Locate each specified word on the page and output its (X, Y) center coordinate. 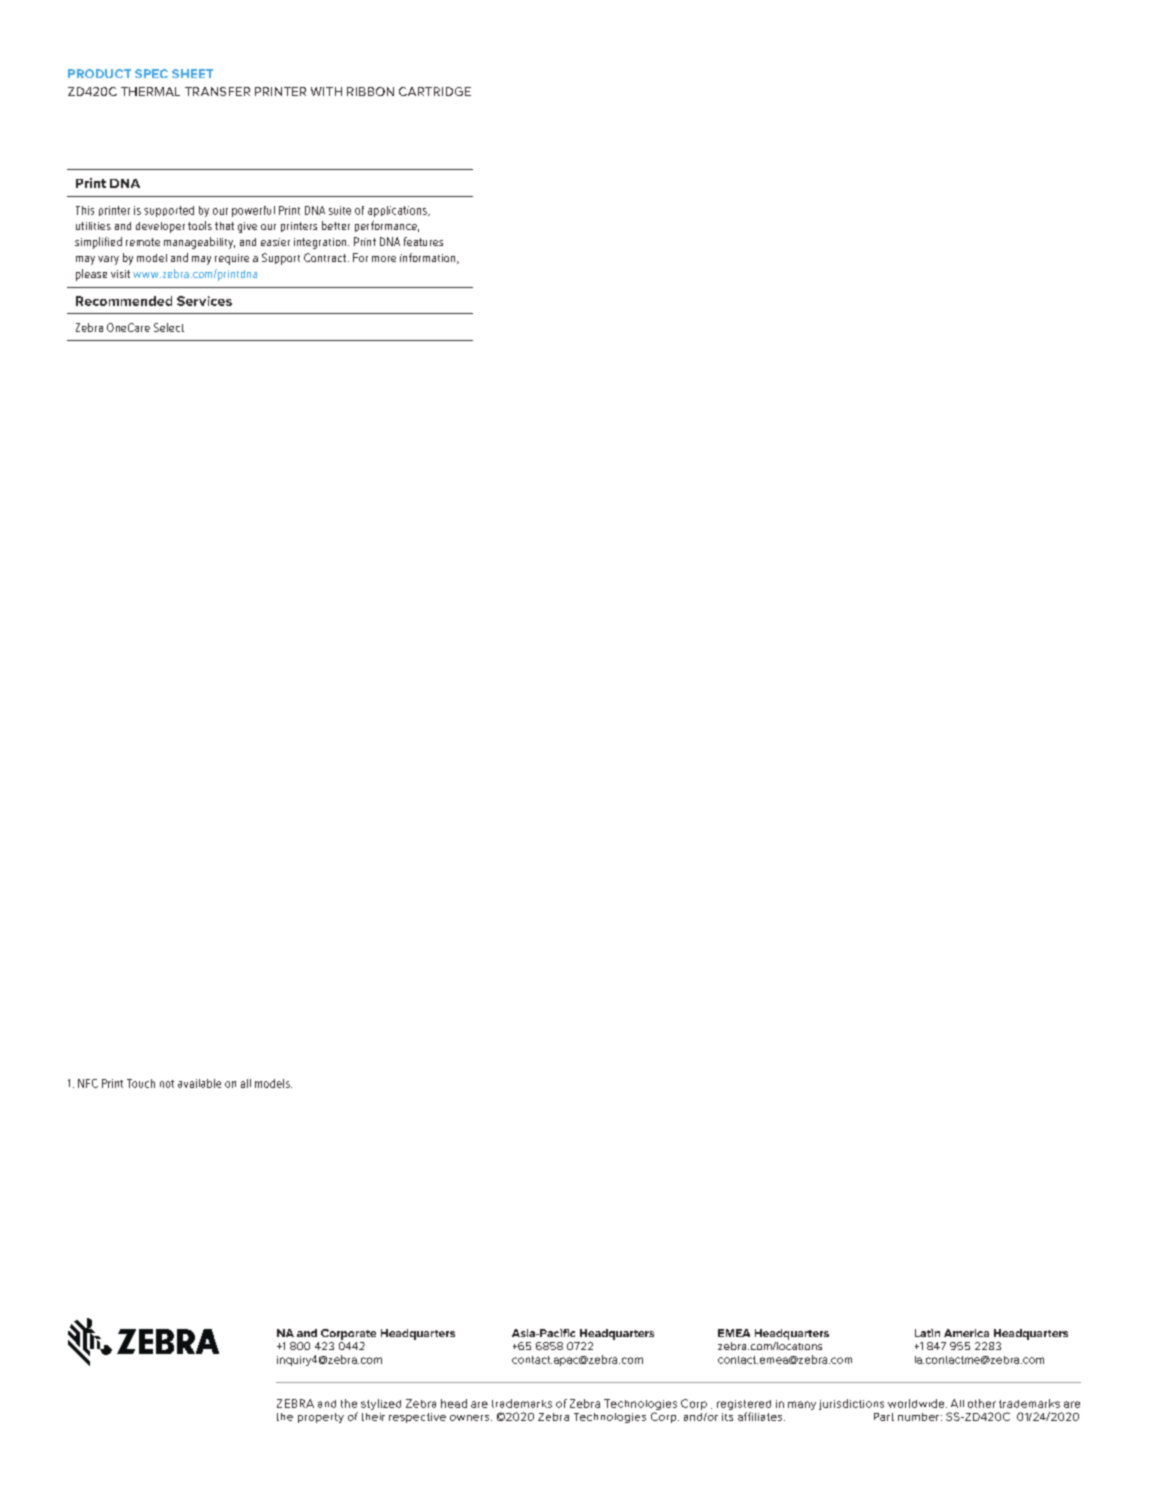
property (321, 1418)
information (429, 258)
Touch (141, 1083)
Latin (927, 1333)
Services (204, 301)
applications (398, 211)
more (384, 259)
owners (471, 1418)
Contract (326, 257)
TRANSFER (217, 91)
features (423, 241)
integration (321, 243)
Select (169, 327)
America (966, 1333)
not (167, 1084)
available (199, 1083)
